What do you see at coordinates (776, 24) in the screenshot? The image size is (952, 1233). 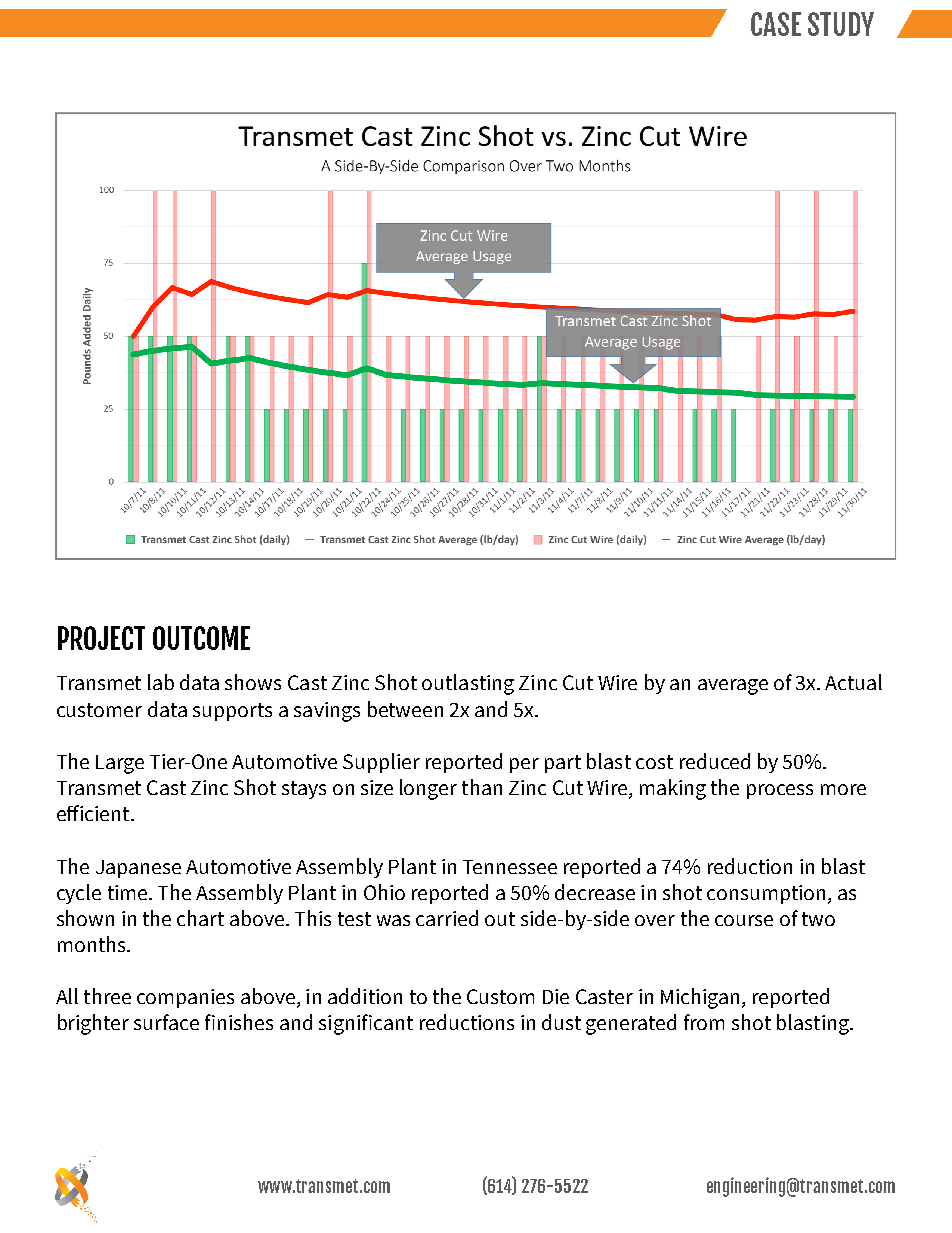 I see `CASE` at bounding box center [776, 24].
